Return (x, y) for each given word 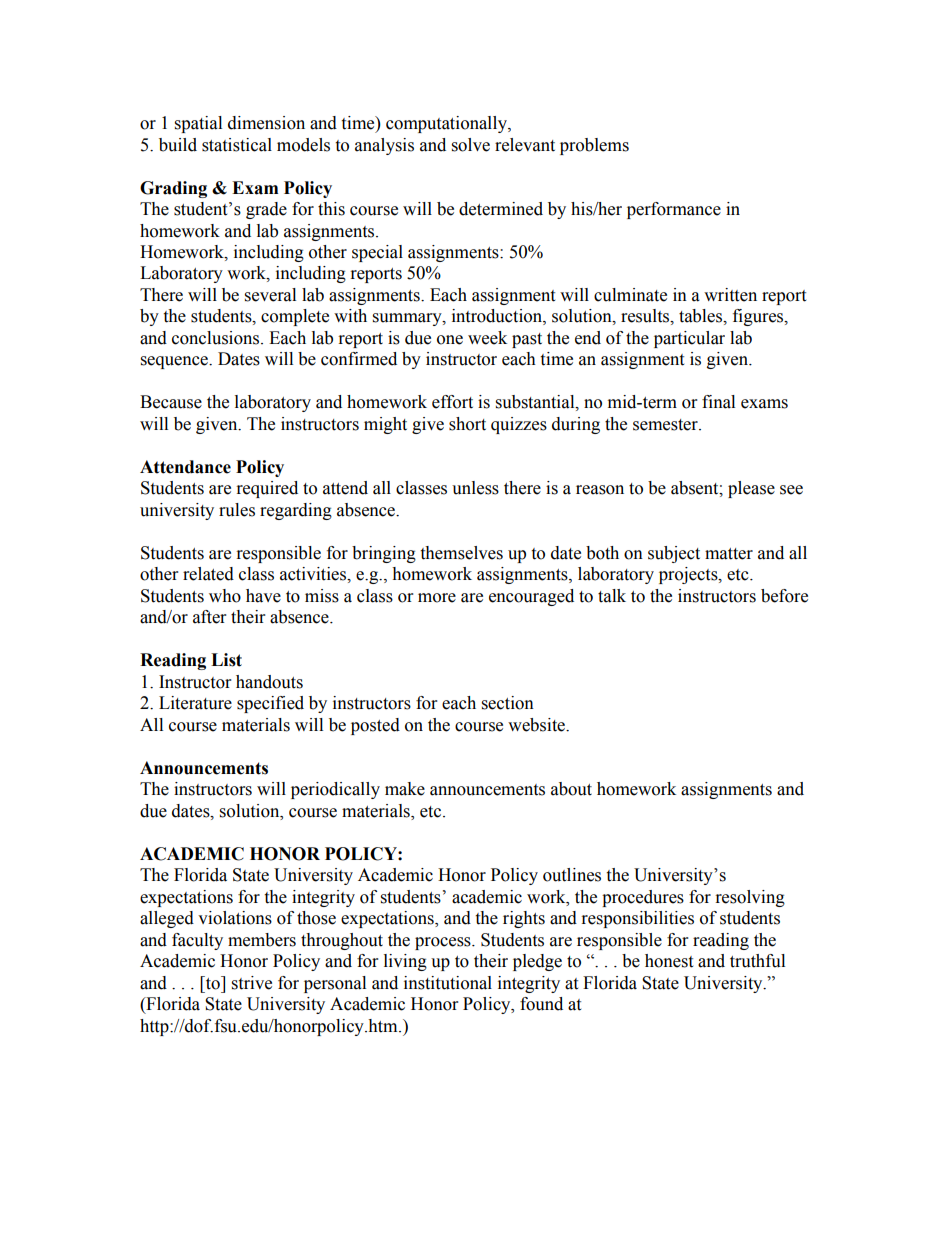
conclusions (217, 338)
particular (689, 339)
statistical (237, 145)
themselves (461, 553)
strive (252, 983)
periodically (335, 790)
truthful (757, 961)
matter (729, 554)
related (208, 574)
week (487, 338)
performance (674, 210)
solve (471, 145)
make (405, 789)
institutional (448, 983)
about (571, 789)
